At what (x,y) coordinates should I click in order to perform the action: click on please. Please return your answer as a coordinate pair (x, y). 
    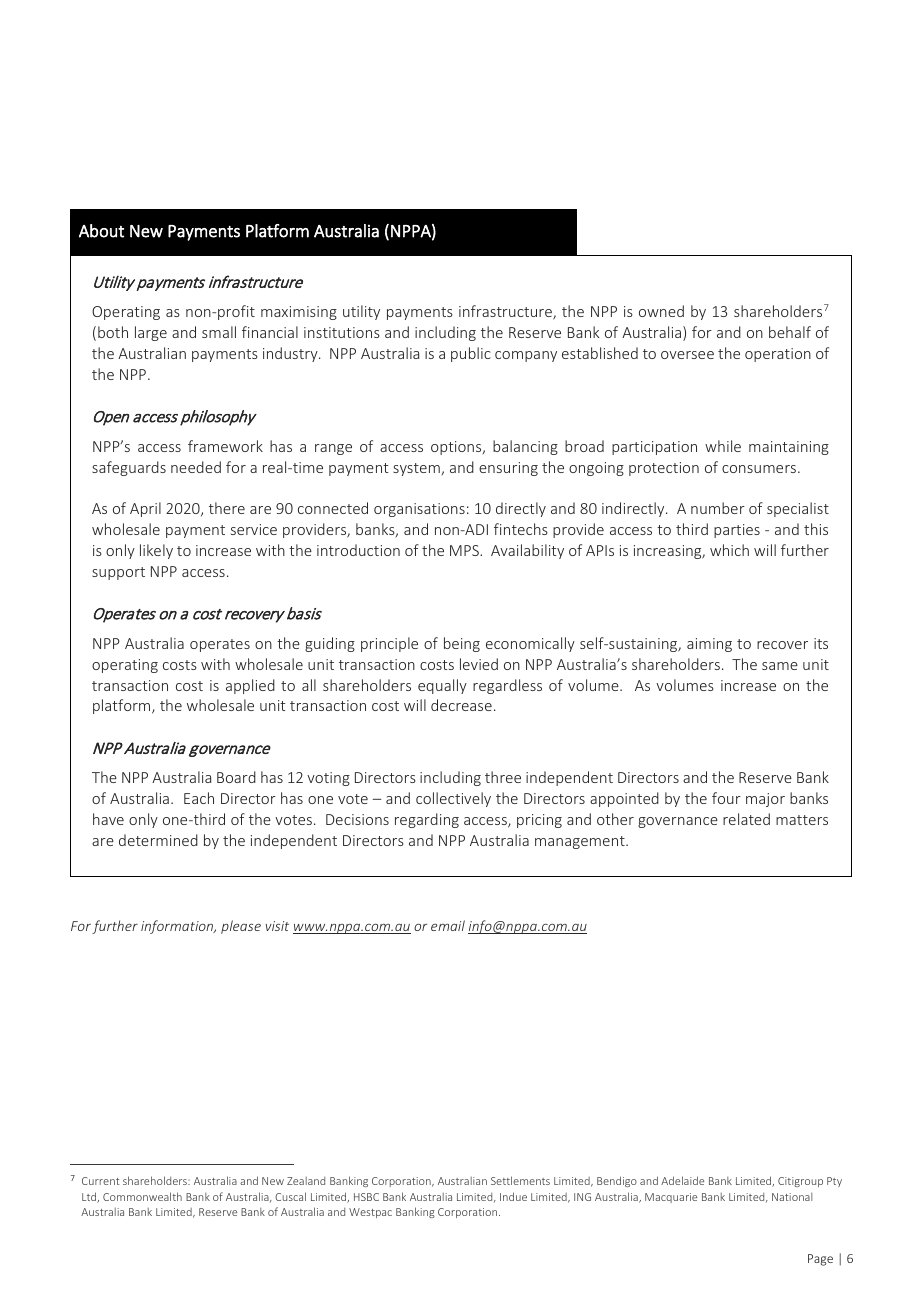
    Looking at the image, I should click on (241, 927).
